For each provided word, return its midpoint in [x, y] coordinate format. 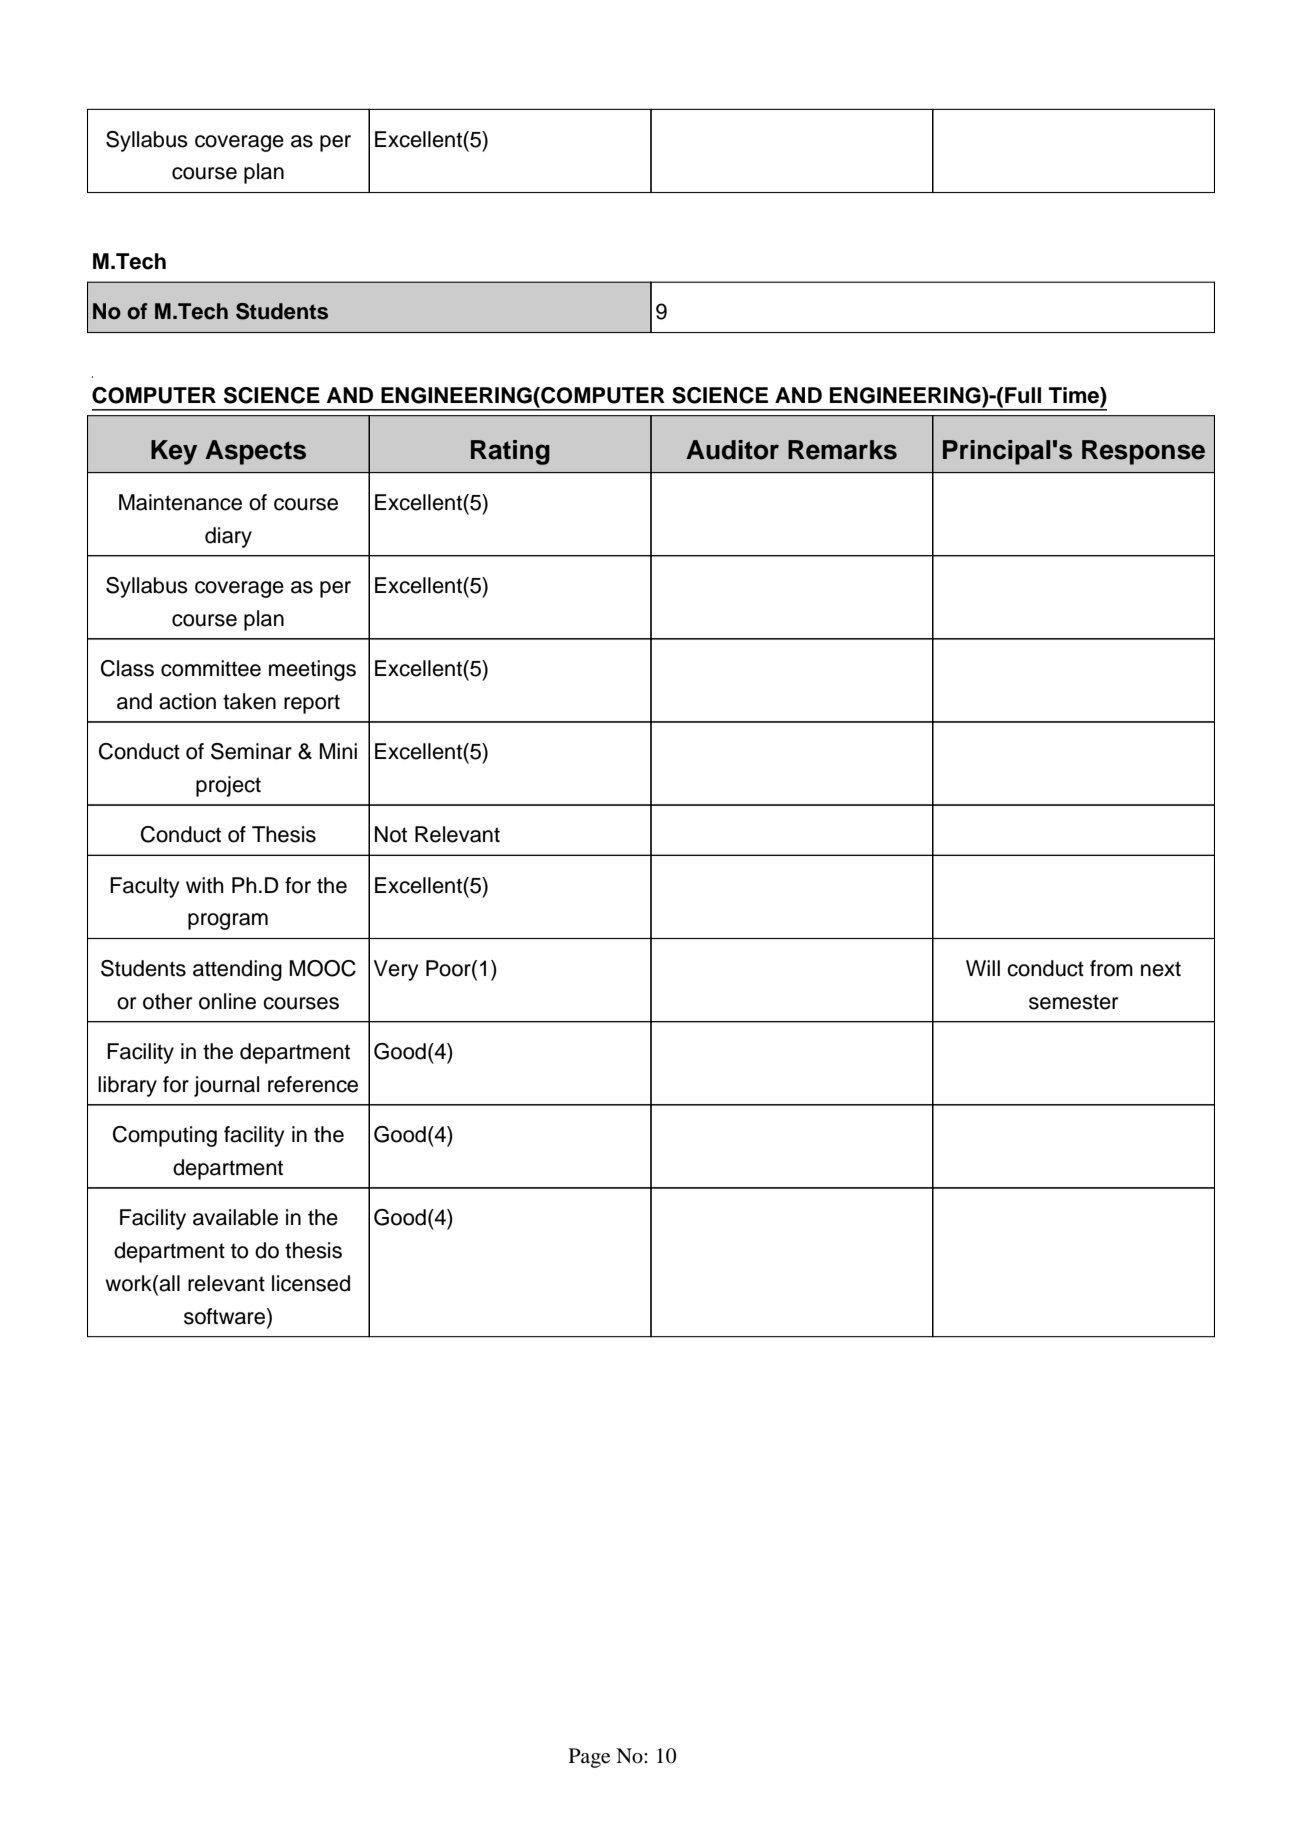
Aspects [255, 452]
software [226, 1316]
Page [589, 1758]
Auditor [732, 450]
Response [1143, 452]
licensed [311, 1283]
